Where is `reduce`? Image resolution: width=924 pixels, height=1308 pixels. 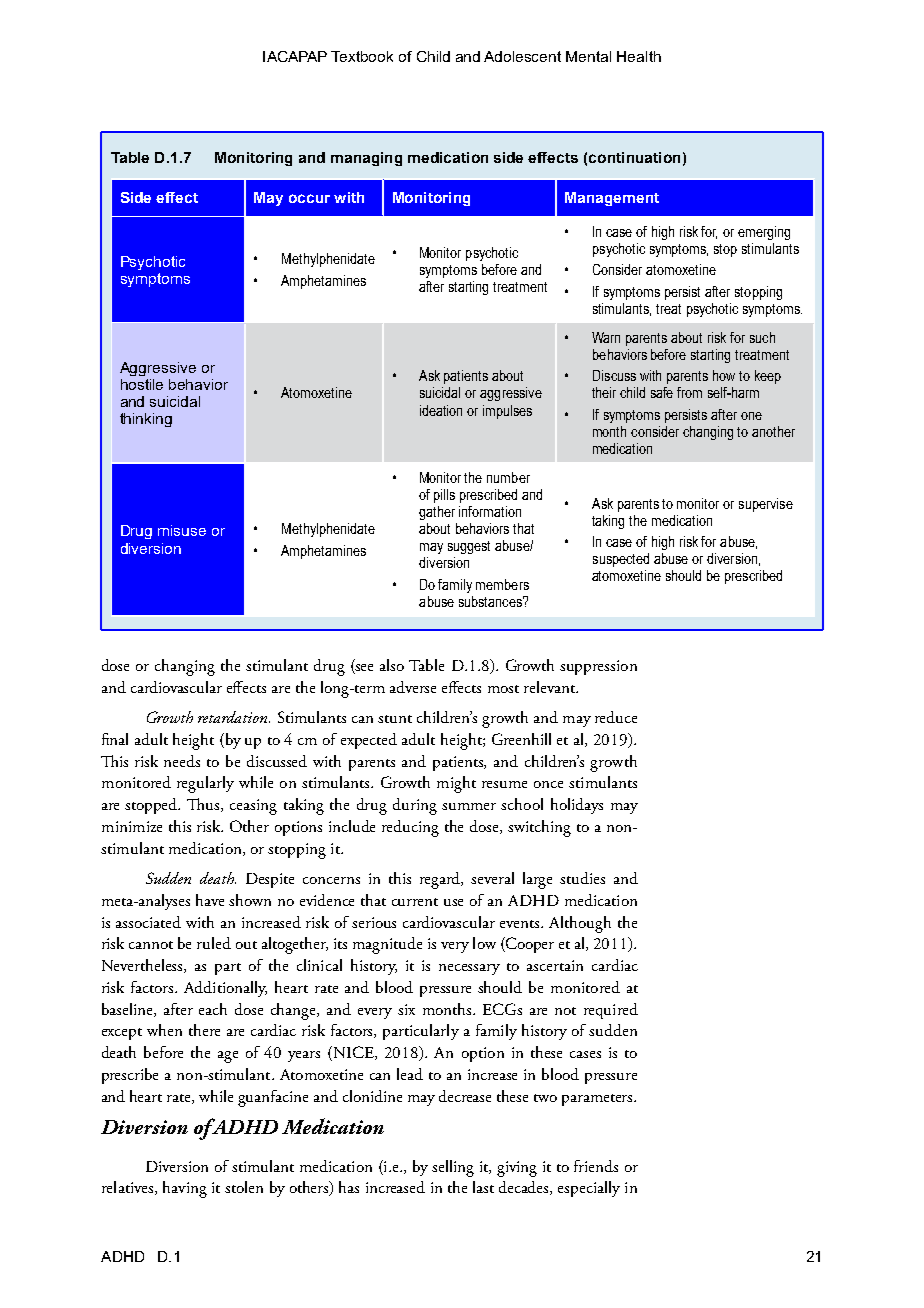 reduce is located at coordinates (616, 717).
